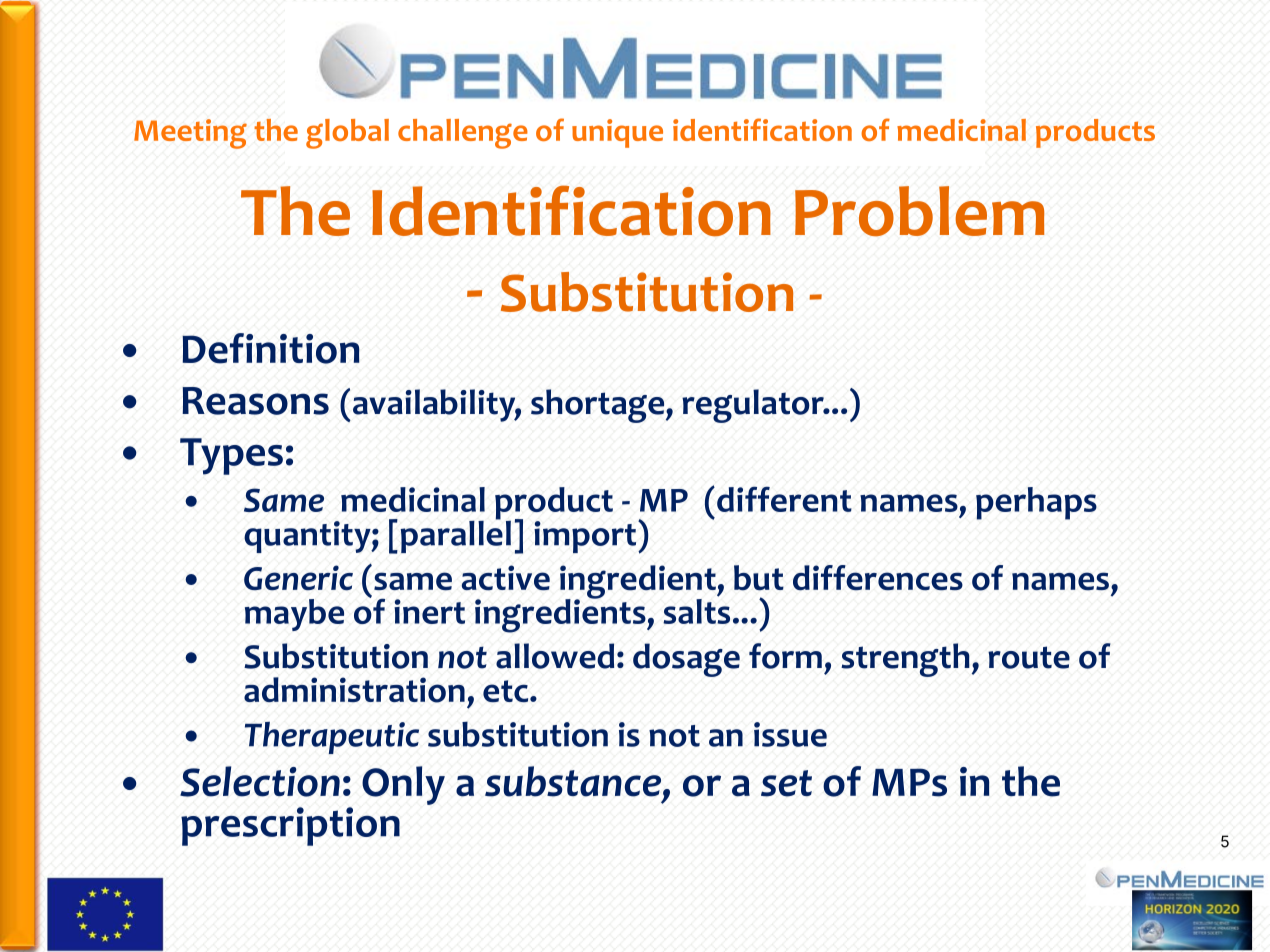  I want to click on unique, so click(617, 133).
